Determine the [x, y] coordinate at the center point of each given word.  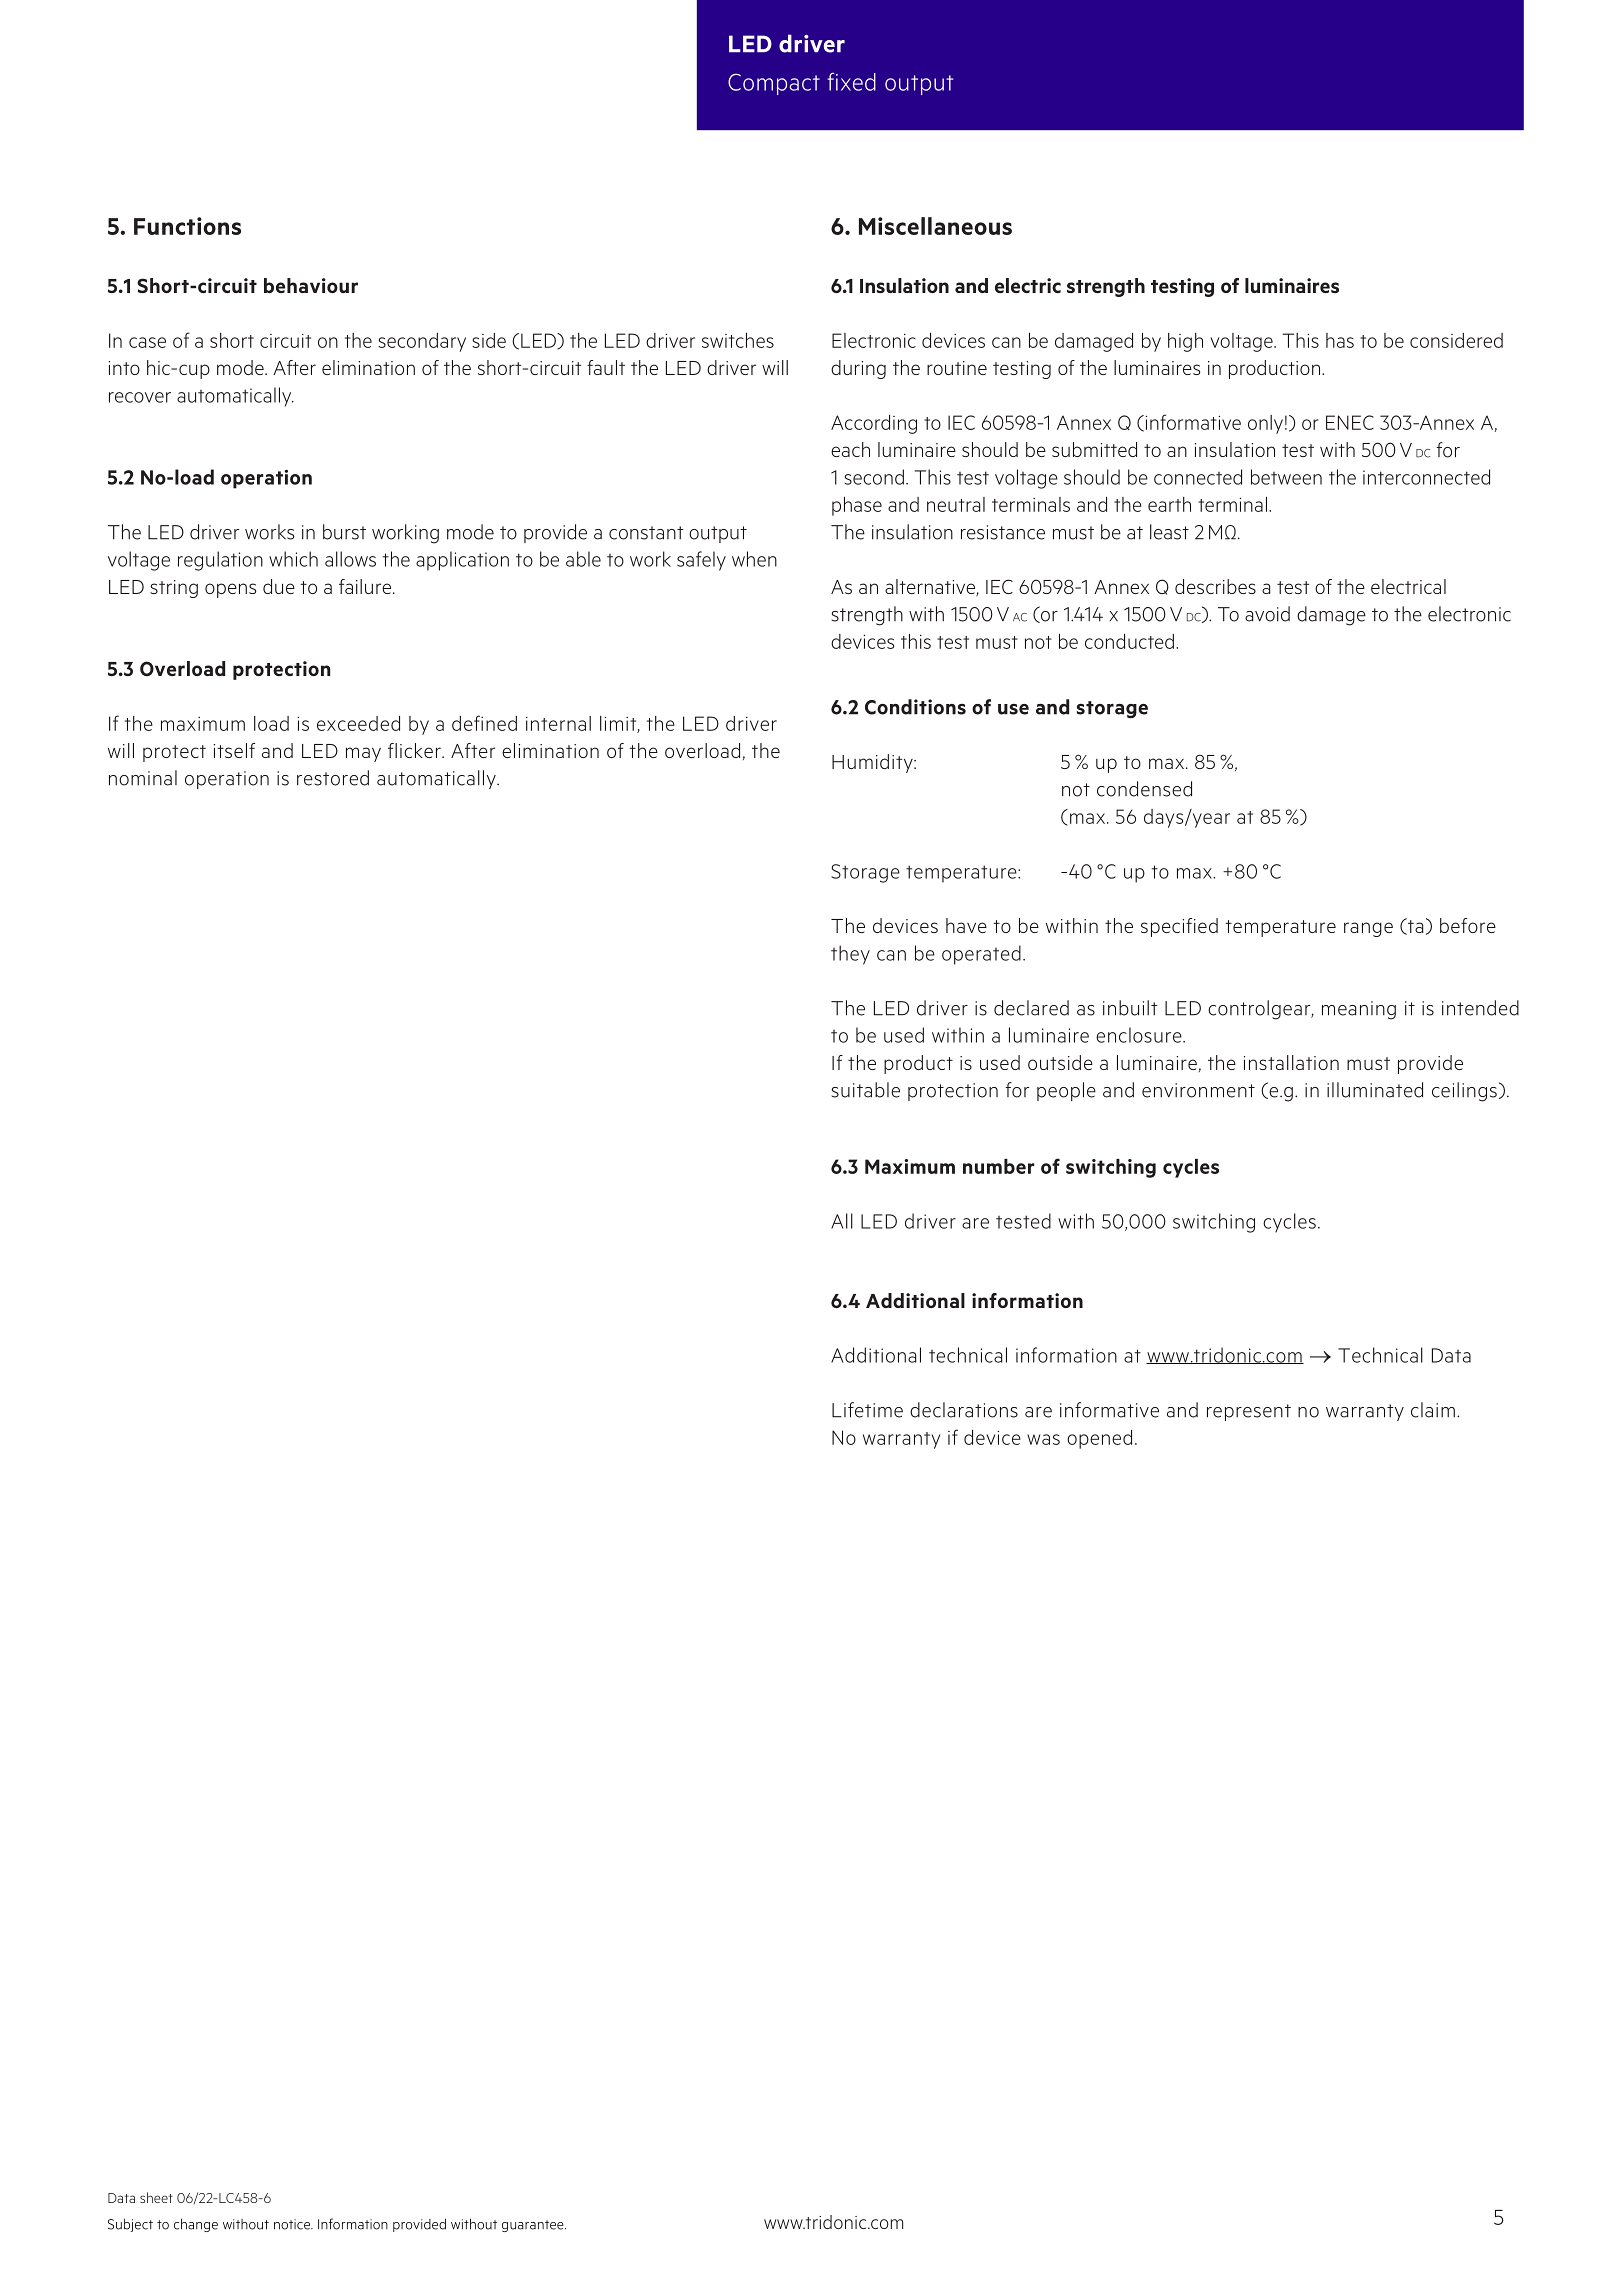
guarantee [534, 2226]
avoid [1267, 614]
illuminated [1375, 1090]
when [754, 559]
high [1185, 342]
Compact [774, 84]
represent [1249, 1412]
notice [293, 2224]
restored [333, 778]
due [279, 586]
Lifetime [867, 1410]
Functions [187, 226]
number [998, 1166]
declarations [964, 1410]
